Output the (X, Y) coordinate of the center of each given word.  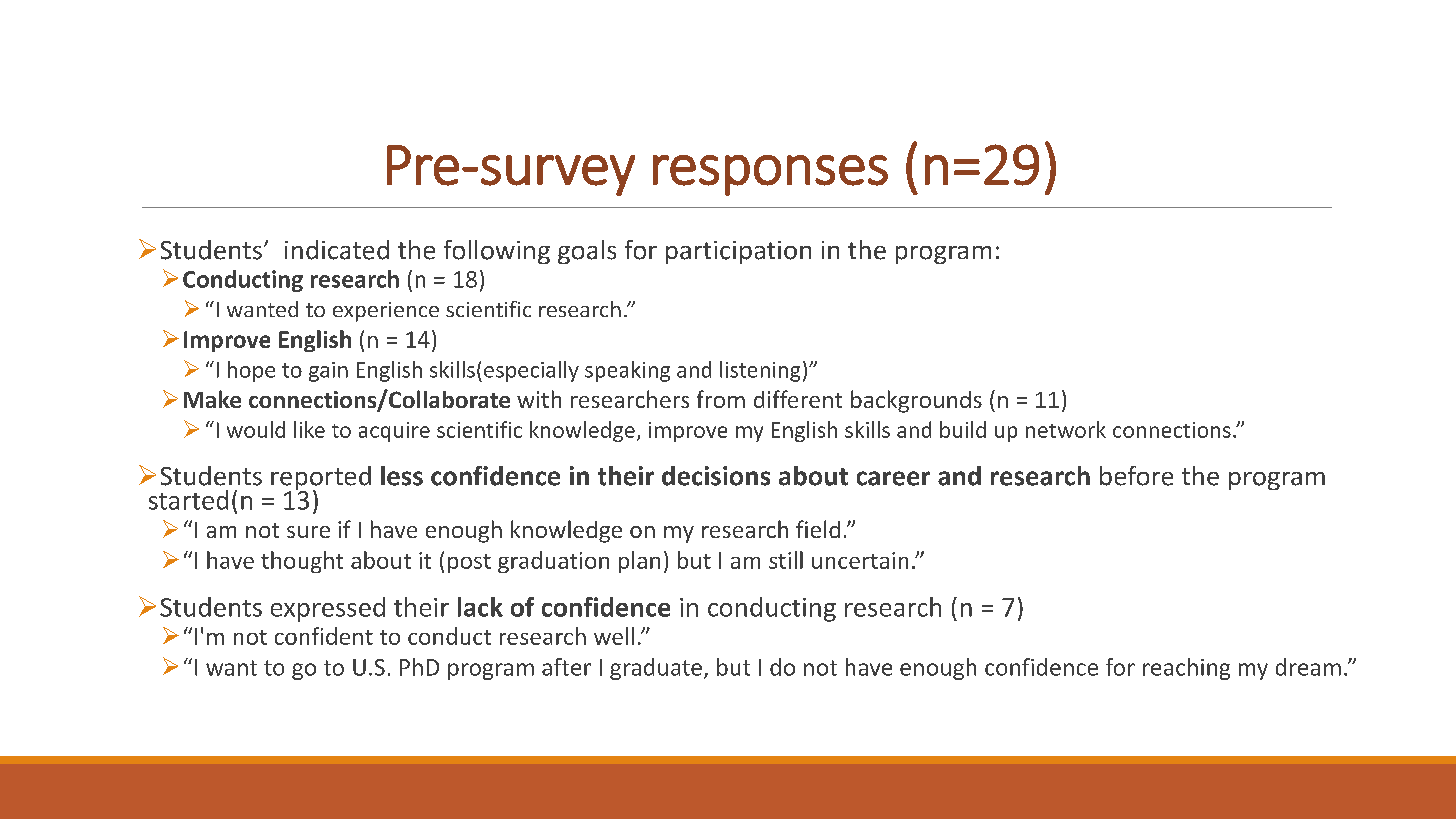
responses (770, 175)
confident (324, 636)
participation (738, 252)
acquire (394, 432)
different (798, 399)
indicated (337, 250)
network (1066, 429)
